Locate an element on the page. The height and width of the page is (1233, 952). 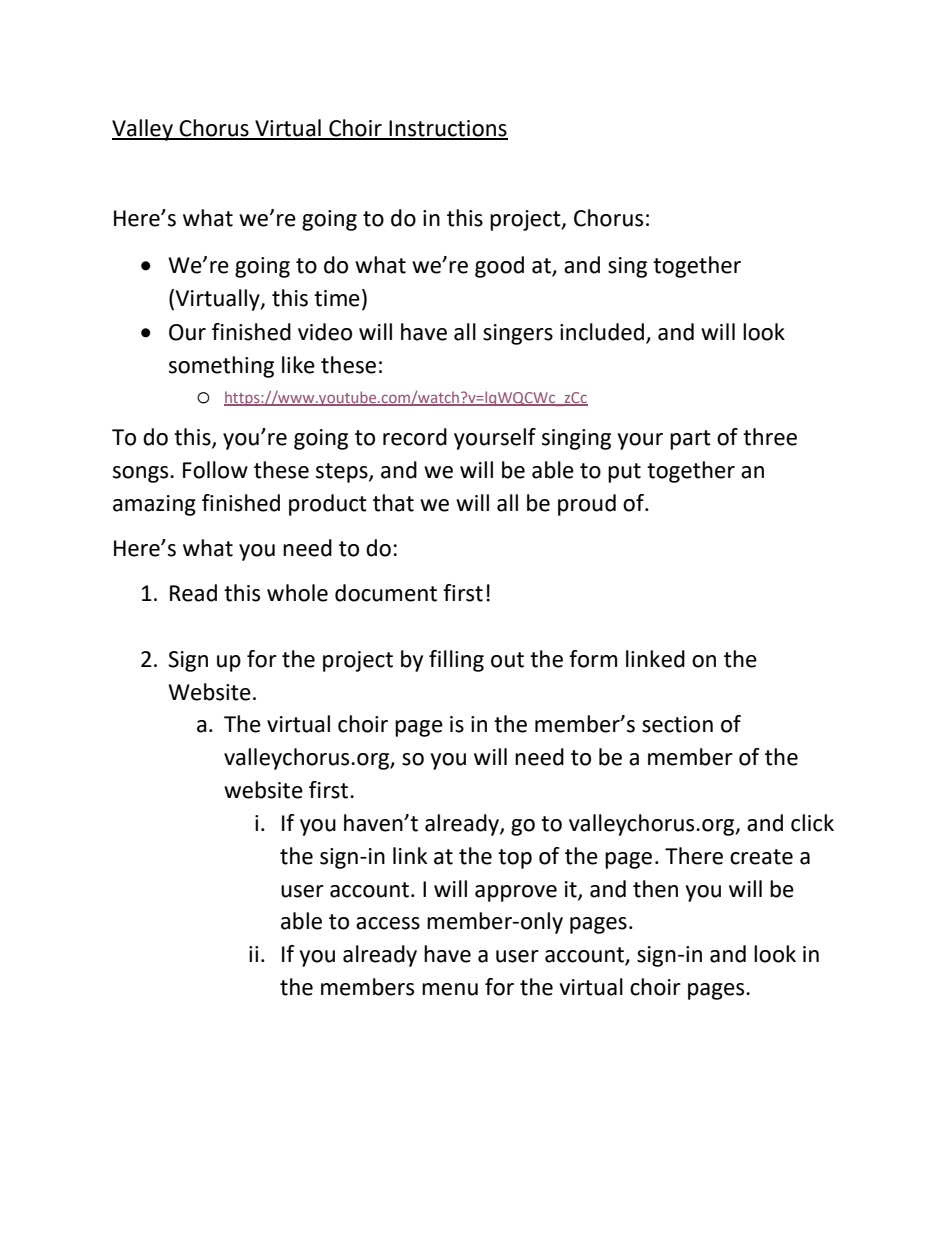
section is located at coordinates (677, 724).
